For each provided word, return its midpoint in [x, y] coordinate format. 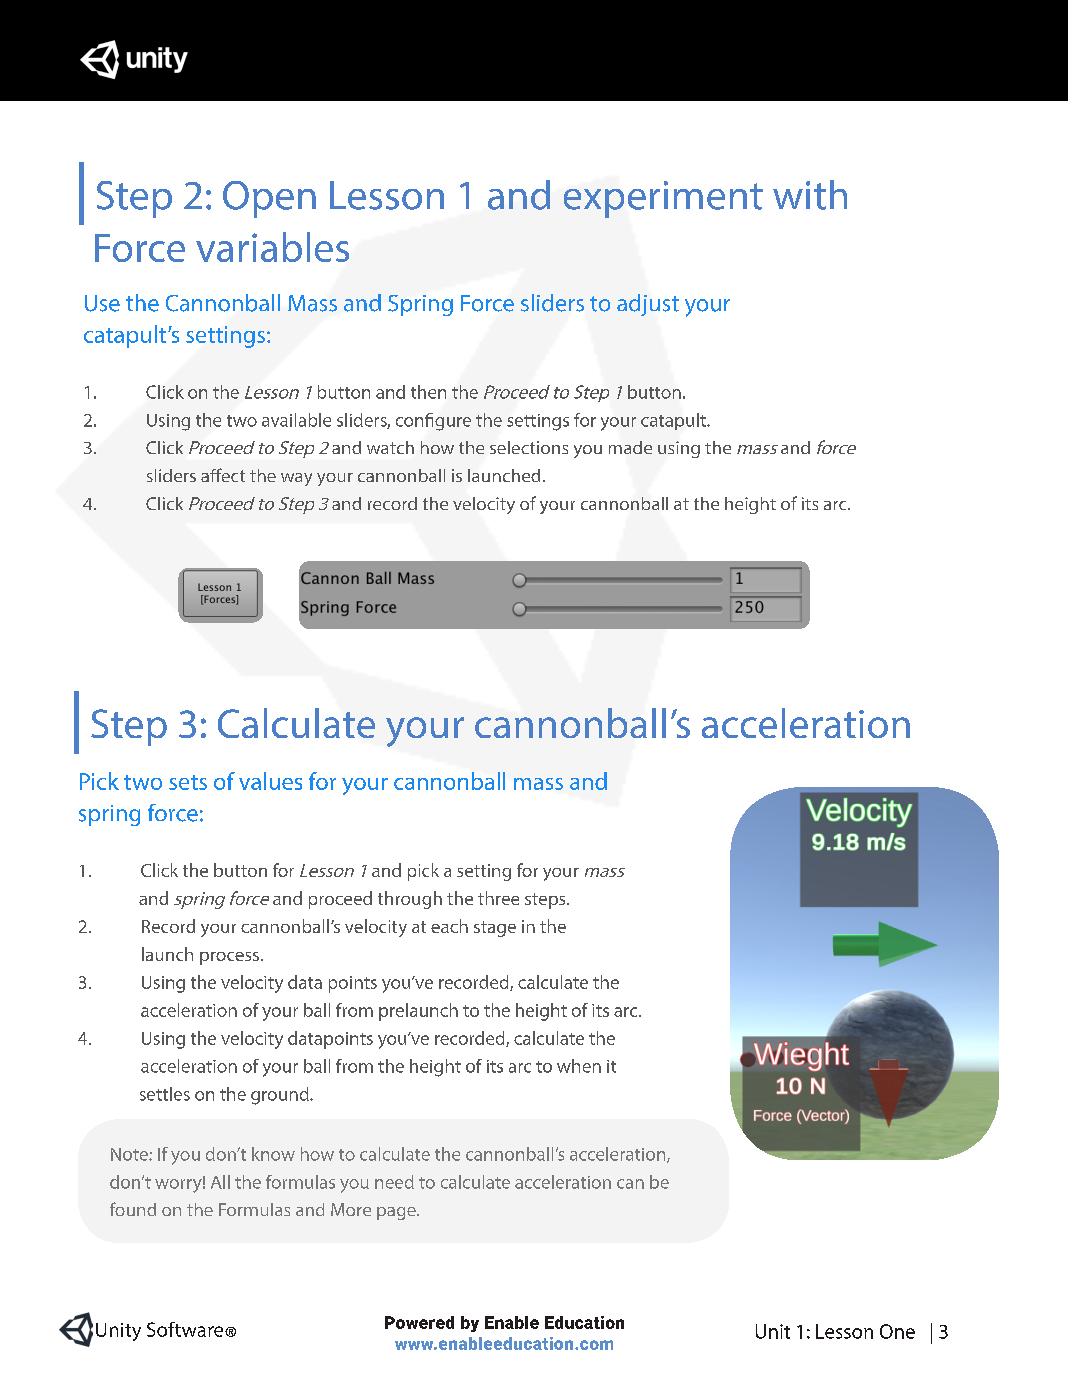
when [579, 1066]
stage [495, 929]
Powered [419, 1322]
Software [186, 1329]
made [630, 447]
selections [529, 447]
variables [272, 247]
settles [165, 1094]
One [897, 1331]
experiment [663, 199]
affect [223, 475]
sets [188, 782]
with [810, 195]
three [498, 898]
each [449, 926]
